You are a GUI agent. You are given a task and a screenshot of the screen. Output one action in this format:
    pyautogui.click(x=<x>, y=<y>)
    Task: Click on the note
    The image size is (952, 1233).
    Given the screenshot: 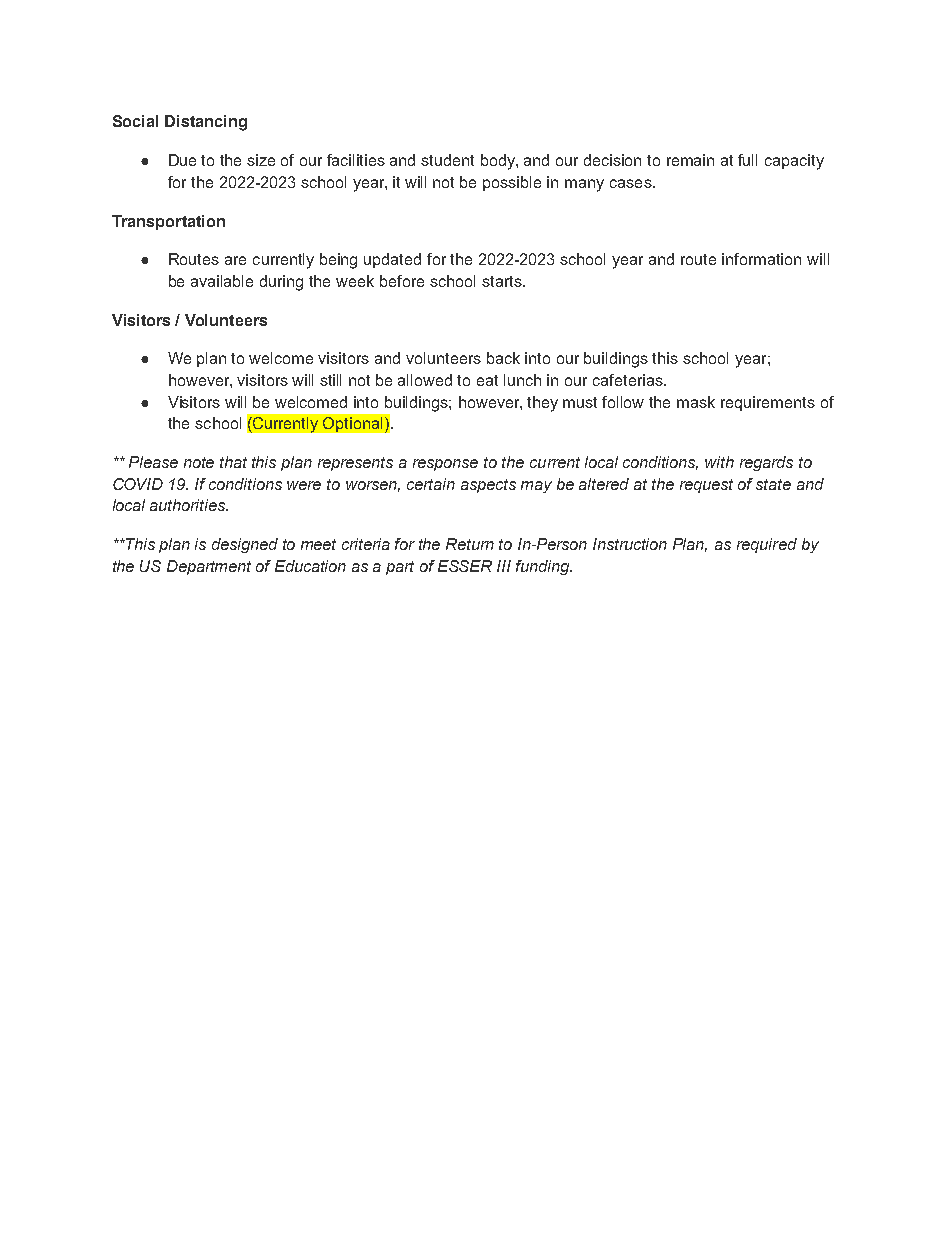 What is the action you would take?
    pyautogui.click(x=199, y=462)
